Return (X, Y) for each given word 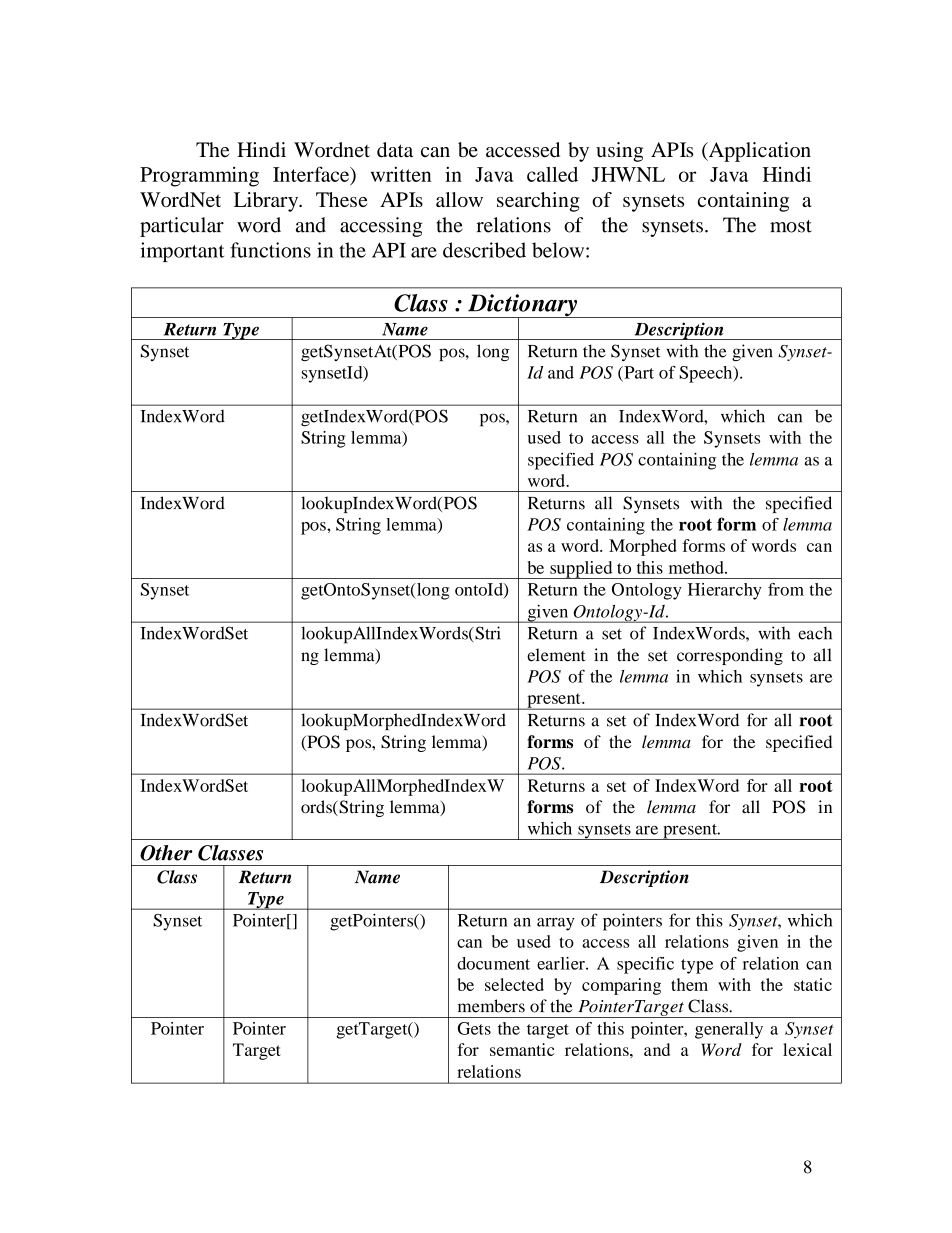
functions (270, 250)
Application (758, 152)
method (697, 567)
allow (459, 199)
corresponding (730, 656)
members (491, 1006)
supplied (581, 570)
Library (267, 202)
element (556, 655)
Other (166, 853)
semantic (522, 1049)
